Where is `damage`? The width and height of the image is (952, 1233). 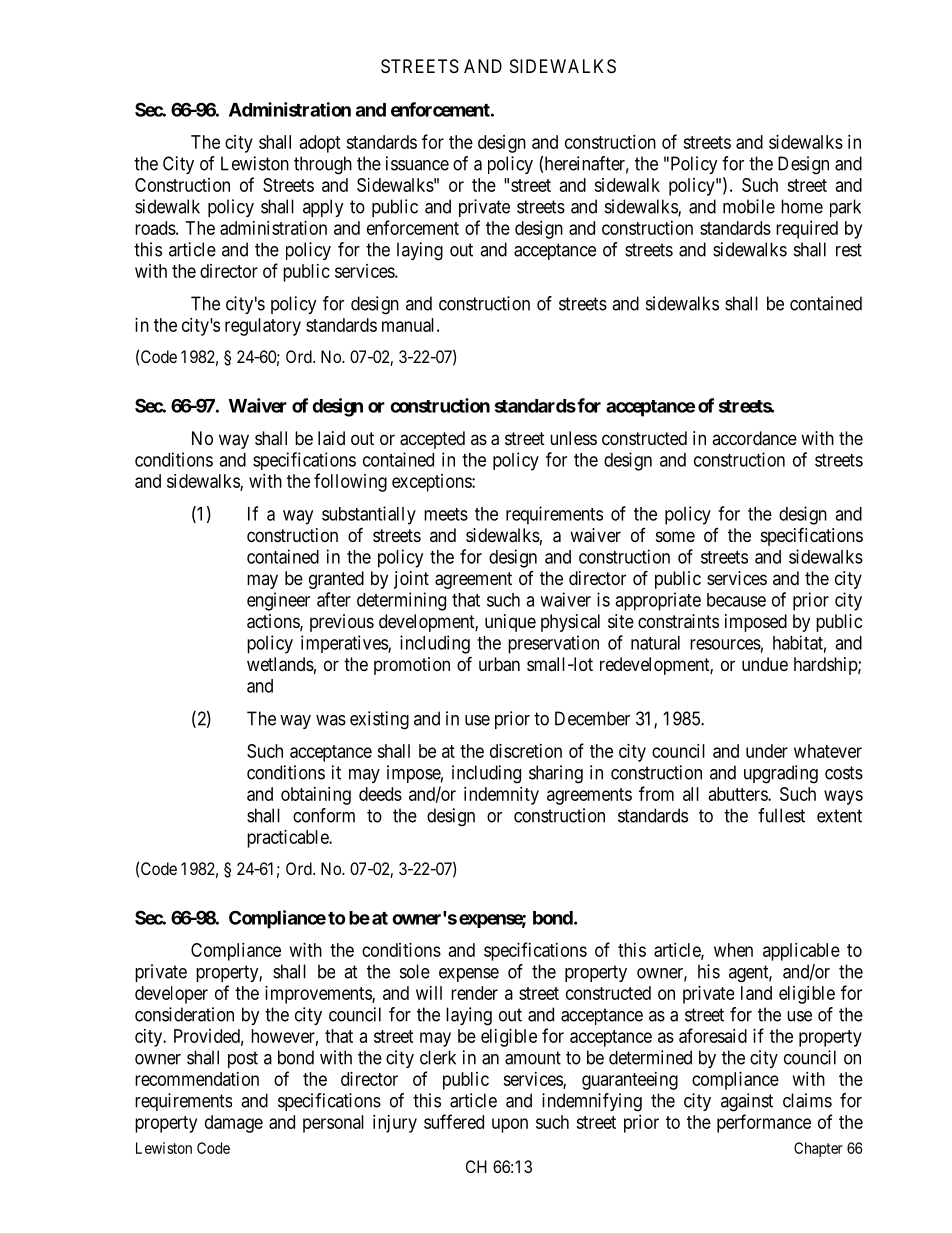
damage is located at coordinates (234, 1124).
